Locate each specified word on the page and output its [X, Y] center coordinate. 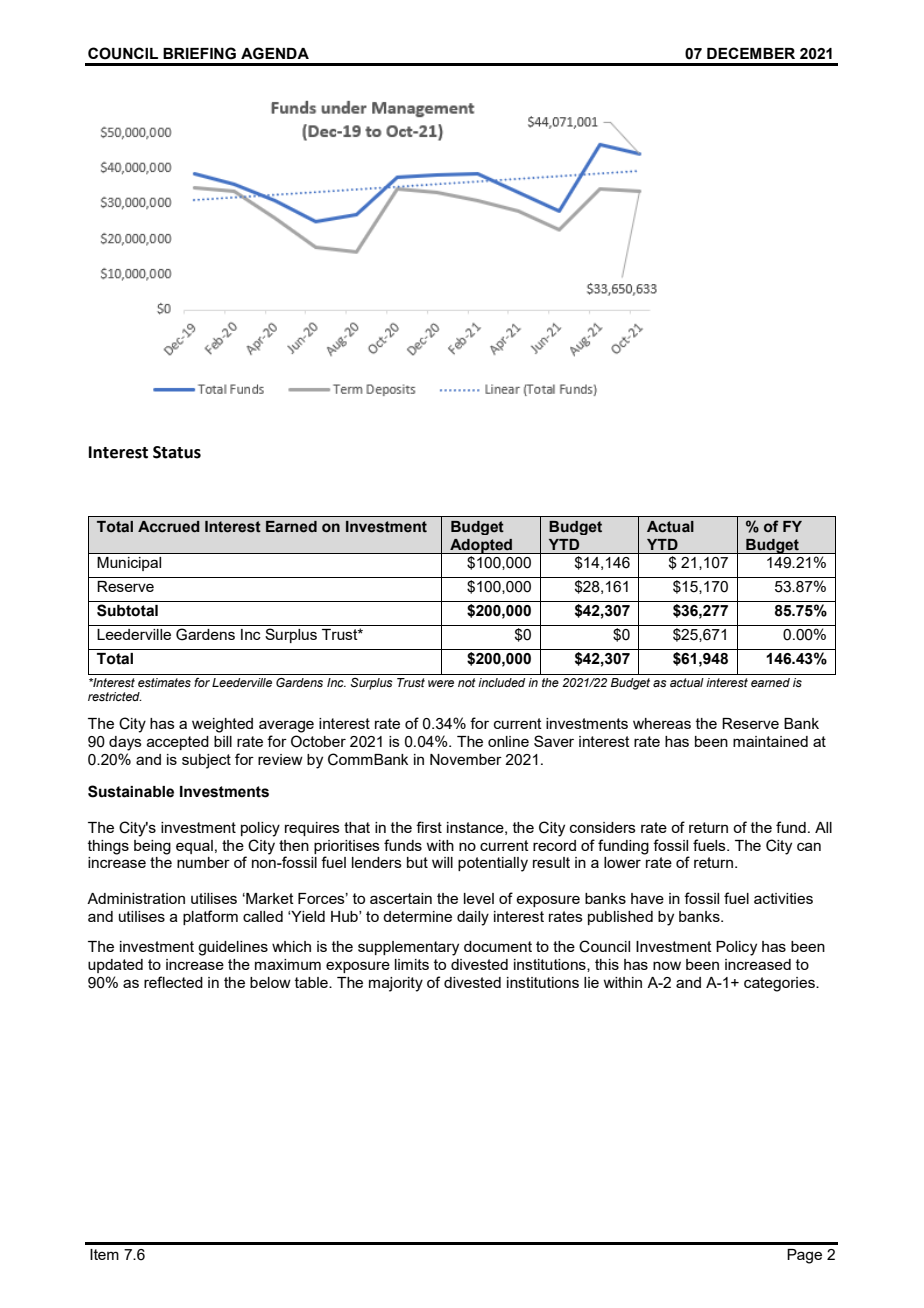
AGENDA [275, 53]
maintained [770, 741]
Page [804, 1256]
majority [396, 984]
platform [210, 917]
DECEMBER [751, 53]
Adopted [481, 546]
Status [177, 452]
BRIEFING [199, 53]
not [467, 682]
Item [104, 1254]
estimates [164, 682]
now [667, 965]
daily [473, 918]
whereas [662, 723]
